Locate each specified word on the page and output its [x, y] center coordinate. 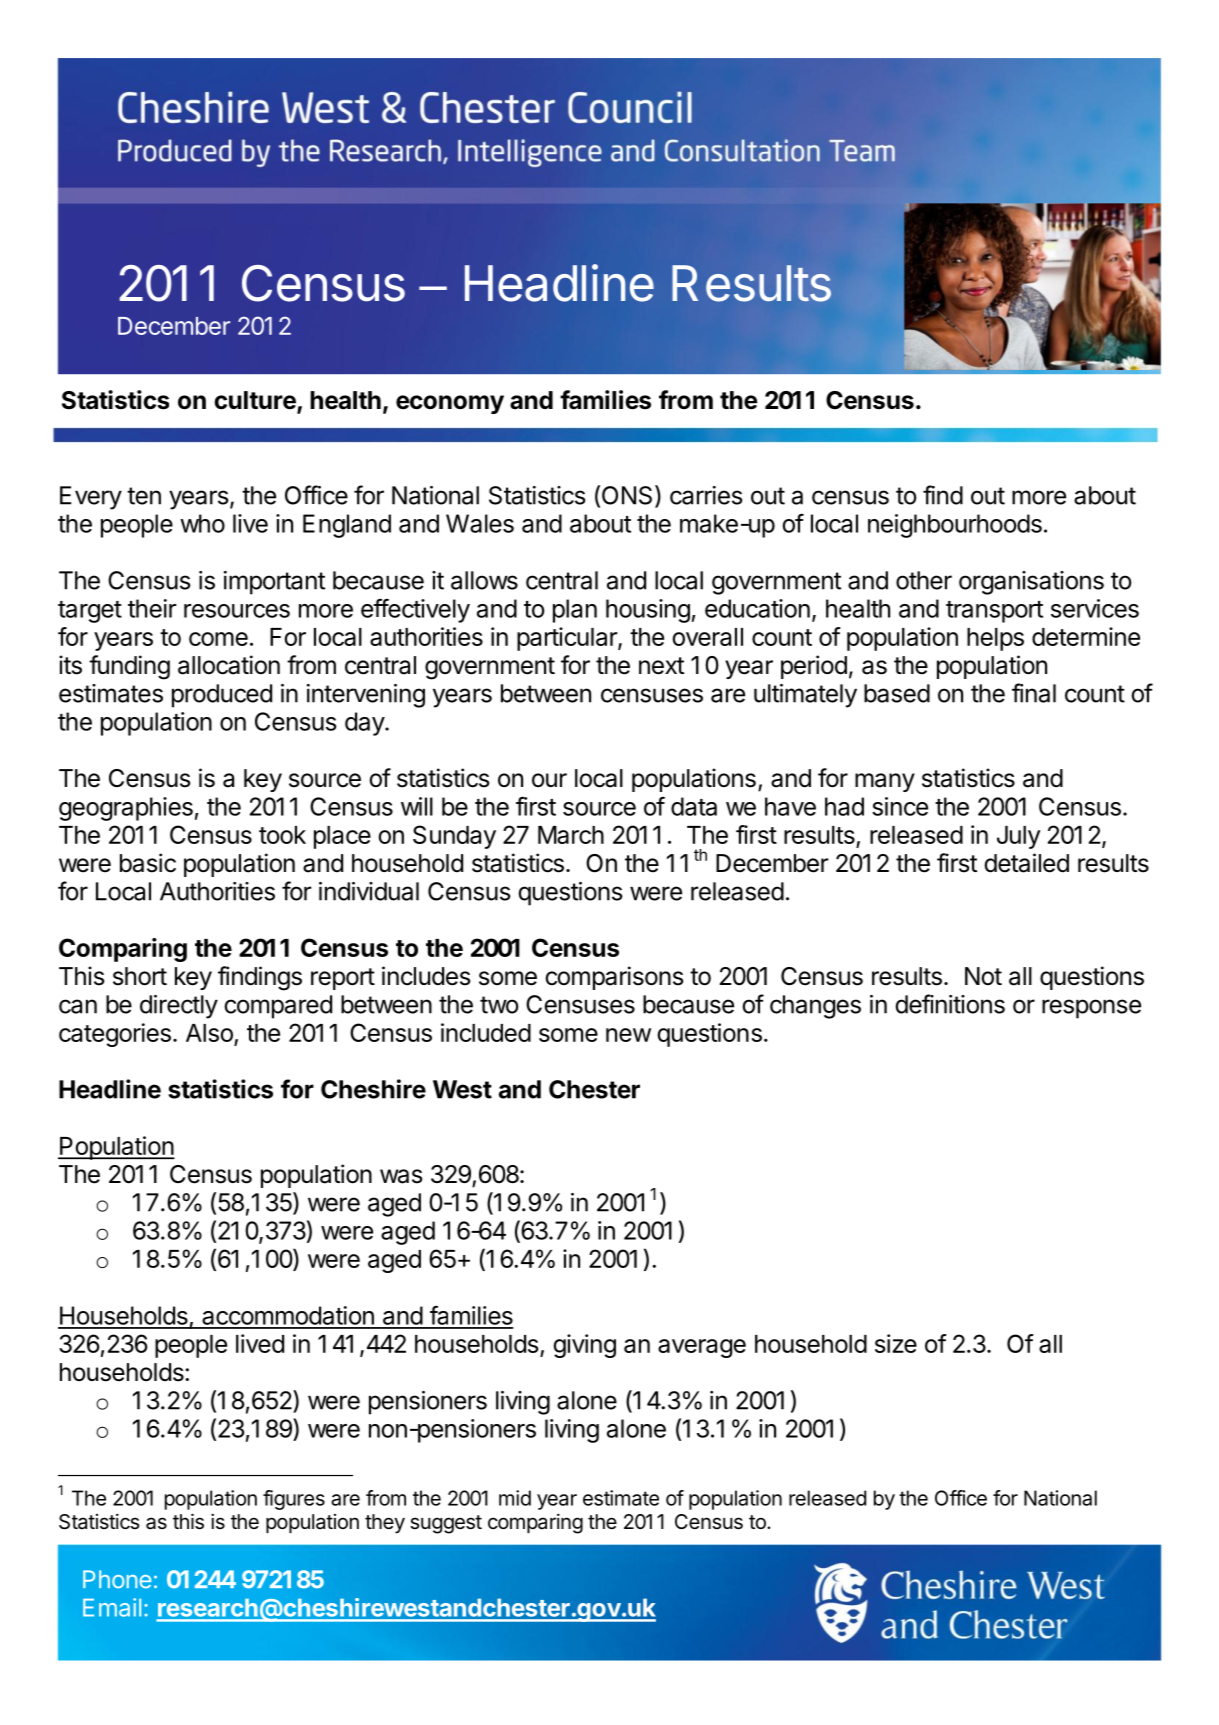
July [1019, 837]
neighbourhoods [955, 526]
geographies [126, 809]
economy [450, 404]
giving [585, 1346]
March [571, 835]
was [401, 1176]
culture [256, 401]
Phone [117, 1579]
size [896, 1343]
